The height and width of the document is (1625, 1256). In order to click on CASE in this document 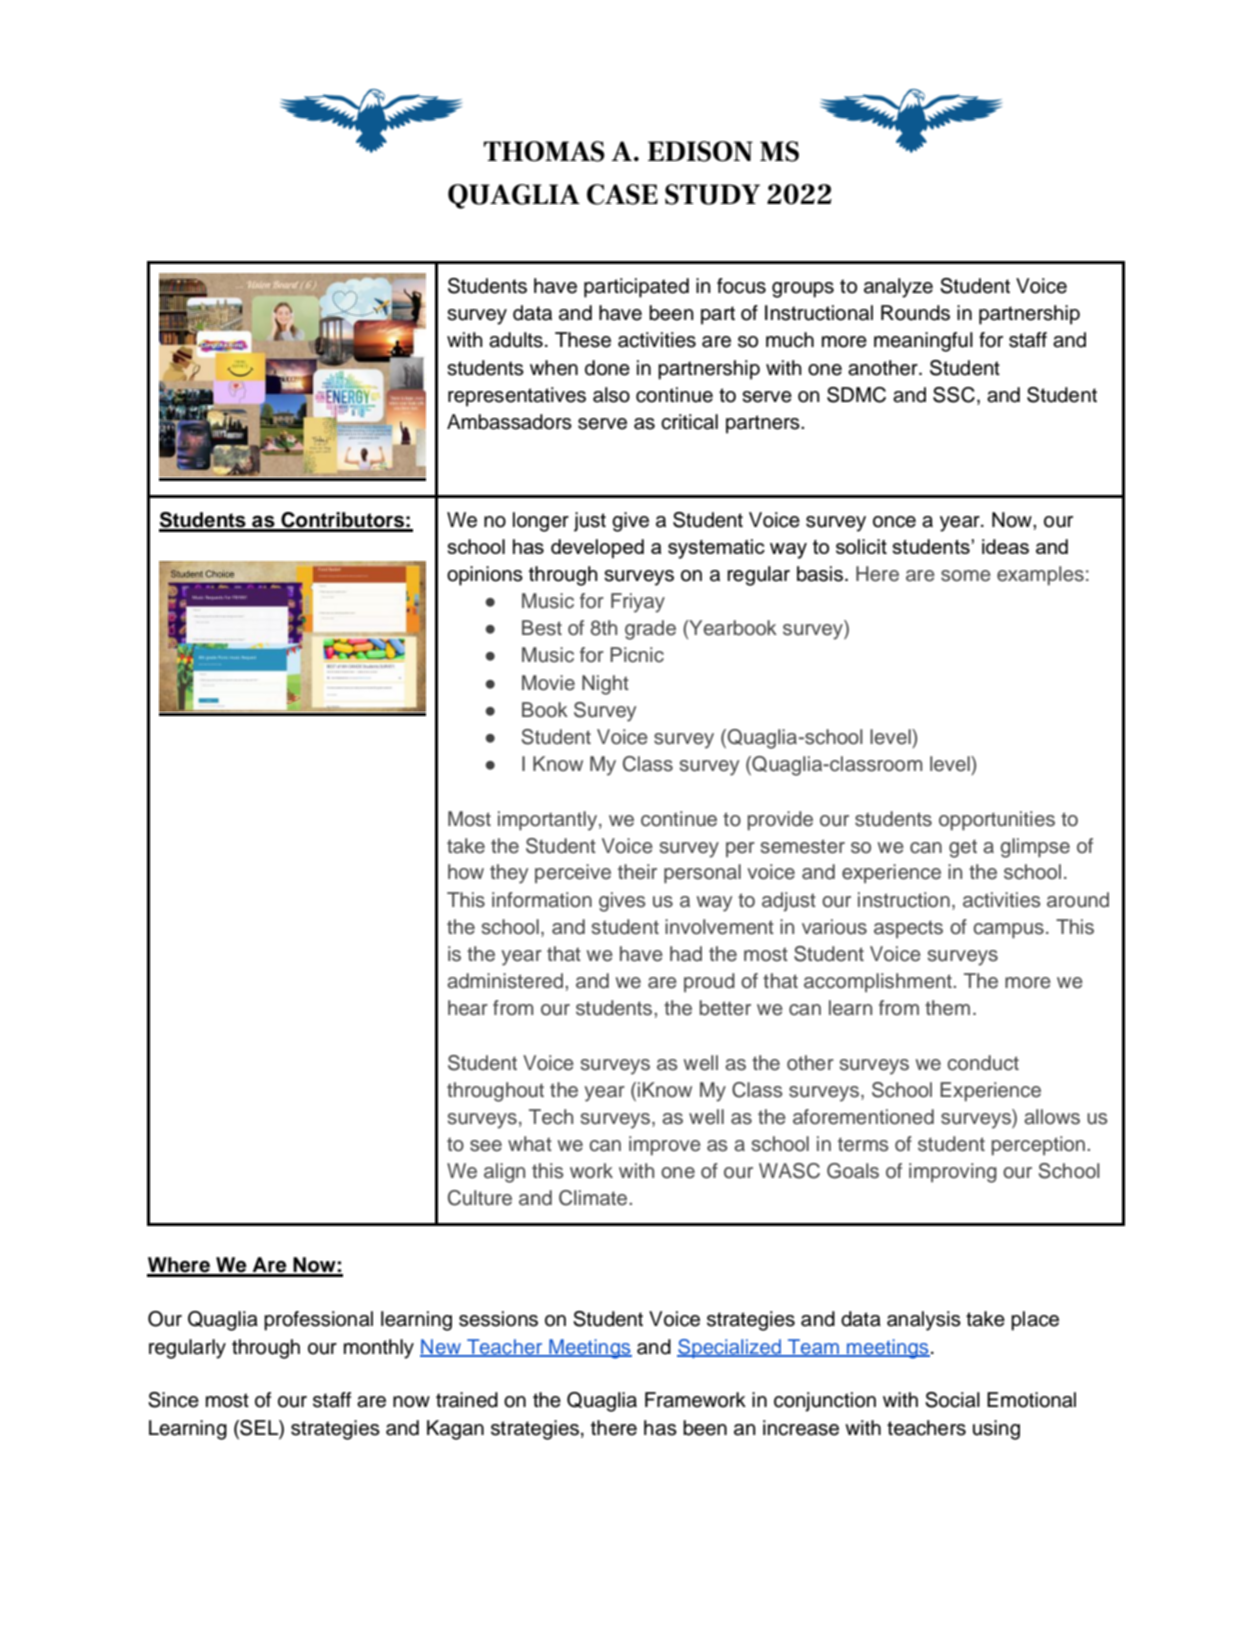, I will do `click(622, 194)`.
